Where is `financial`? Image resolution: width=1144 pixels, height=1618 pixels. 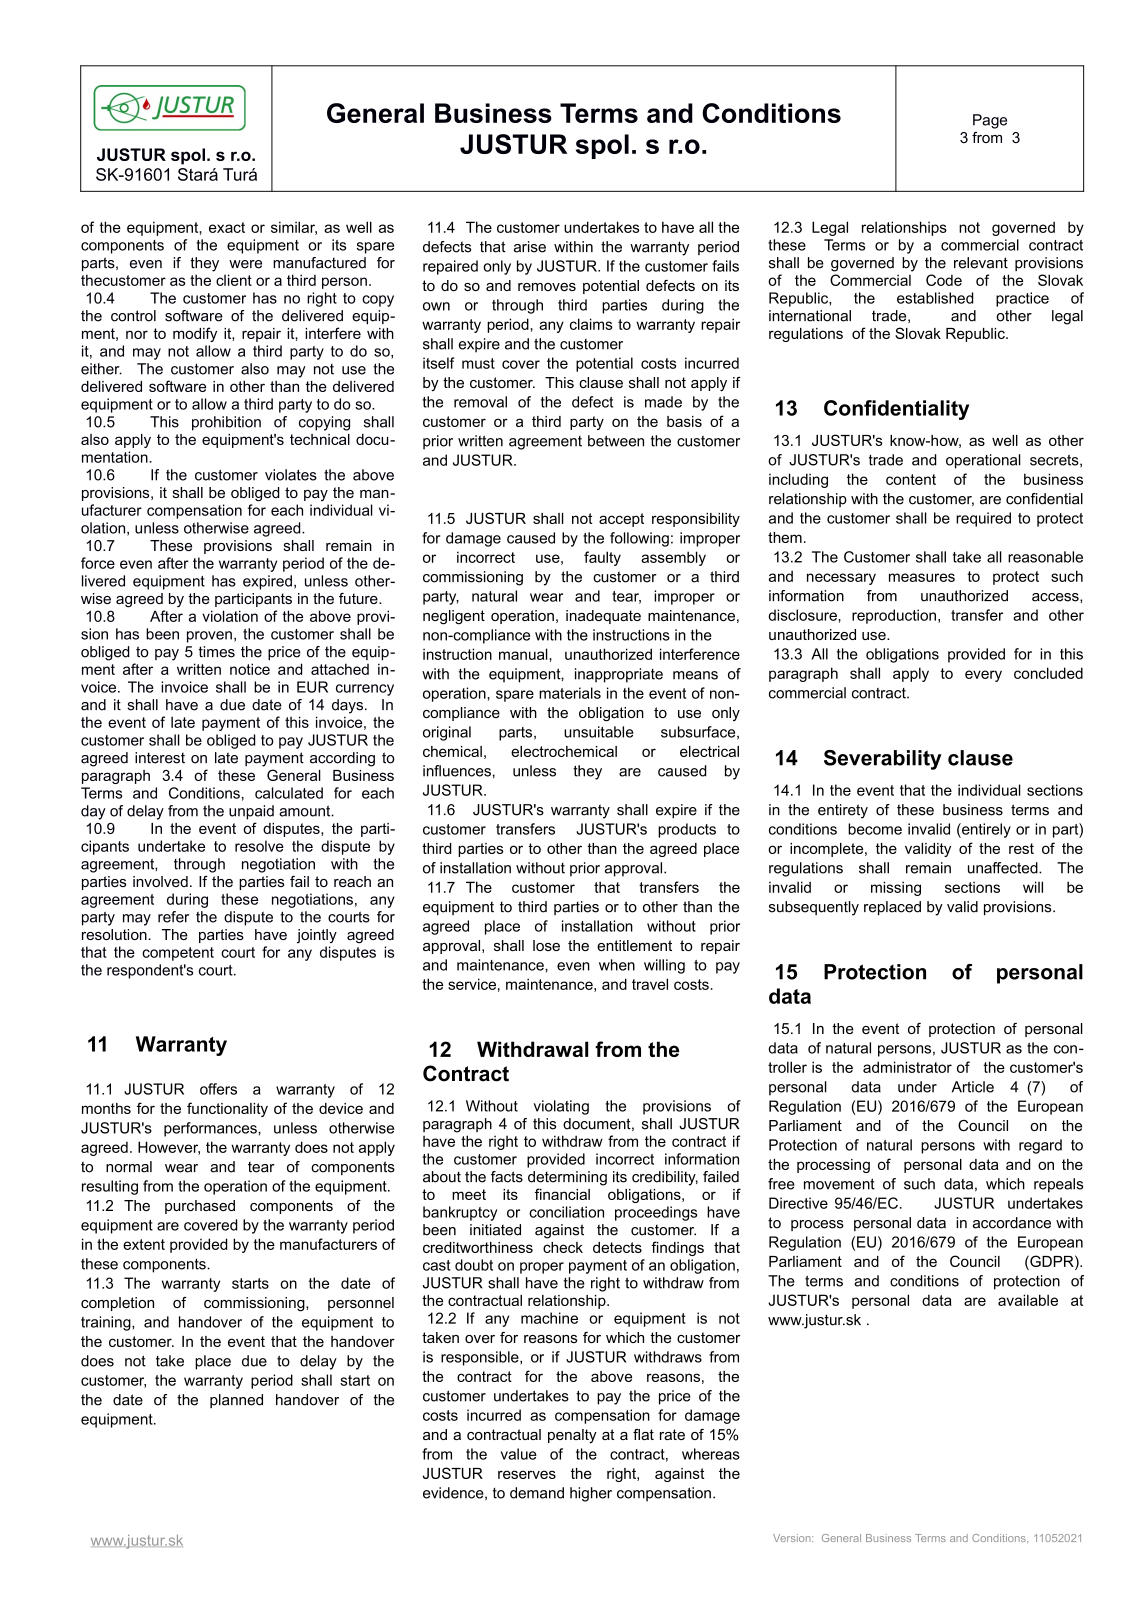
financial is located at coordinates (562, 1194).
